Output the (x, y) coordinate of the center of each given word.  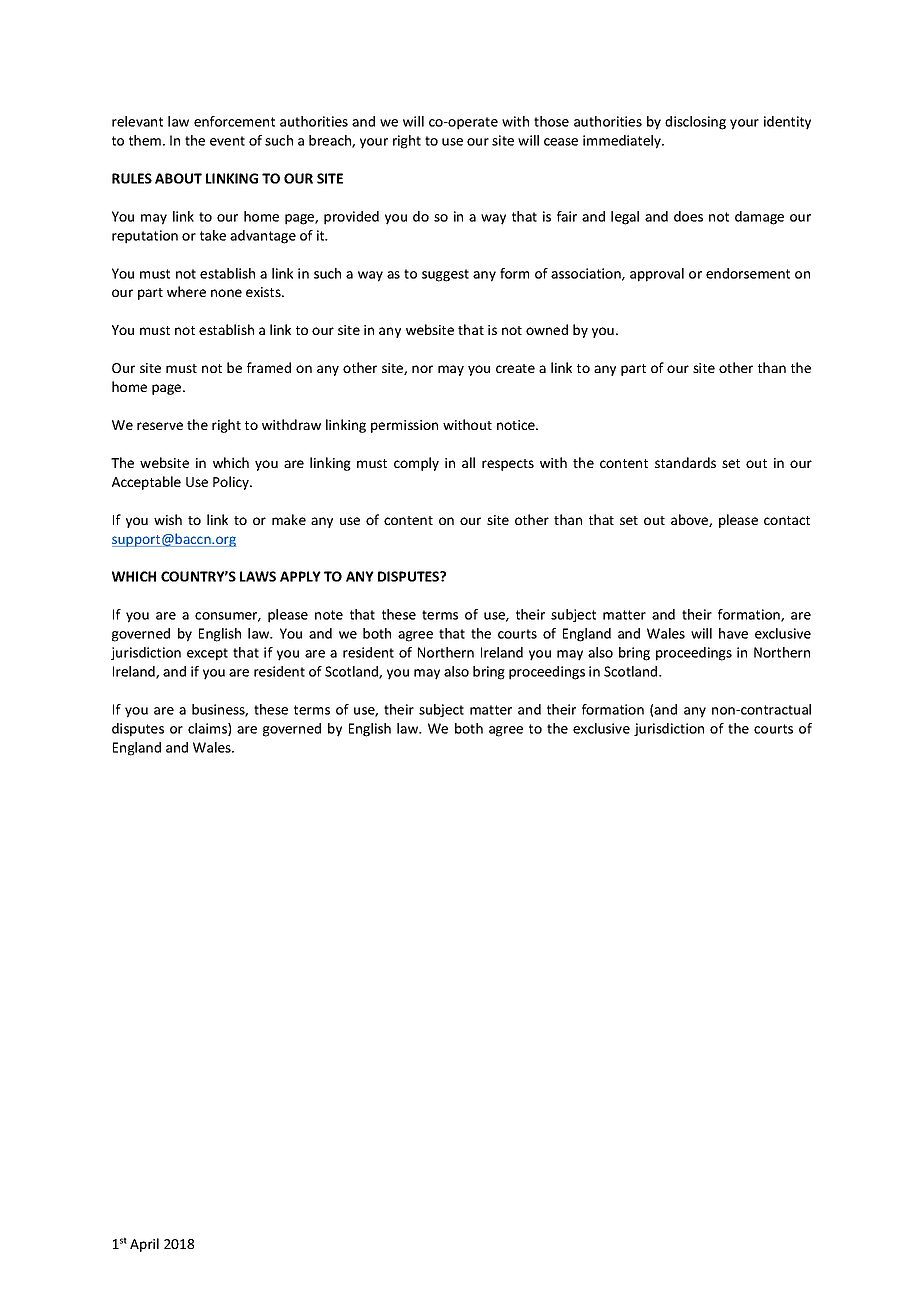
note (329, 615)
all (468, 462)
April (144, 1245)
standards (685, 462)
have (733, 633)
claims (208, 729)
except (207, 654)
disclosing (695, 123)
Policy (232, 483)
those (551, 121)
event (227, 141)
